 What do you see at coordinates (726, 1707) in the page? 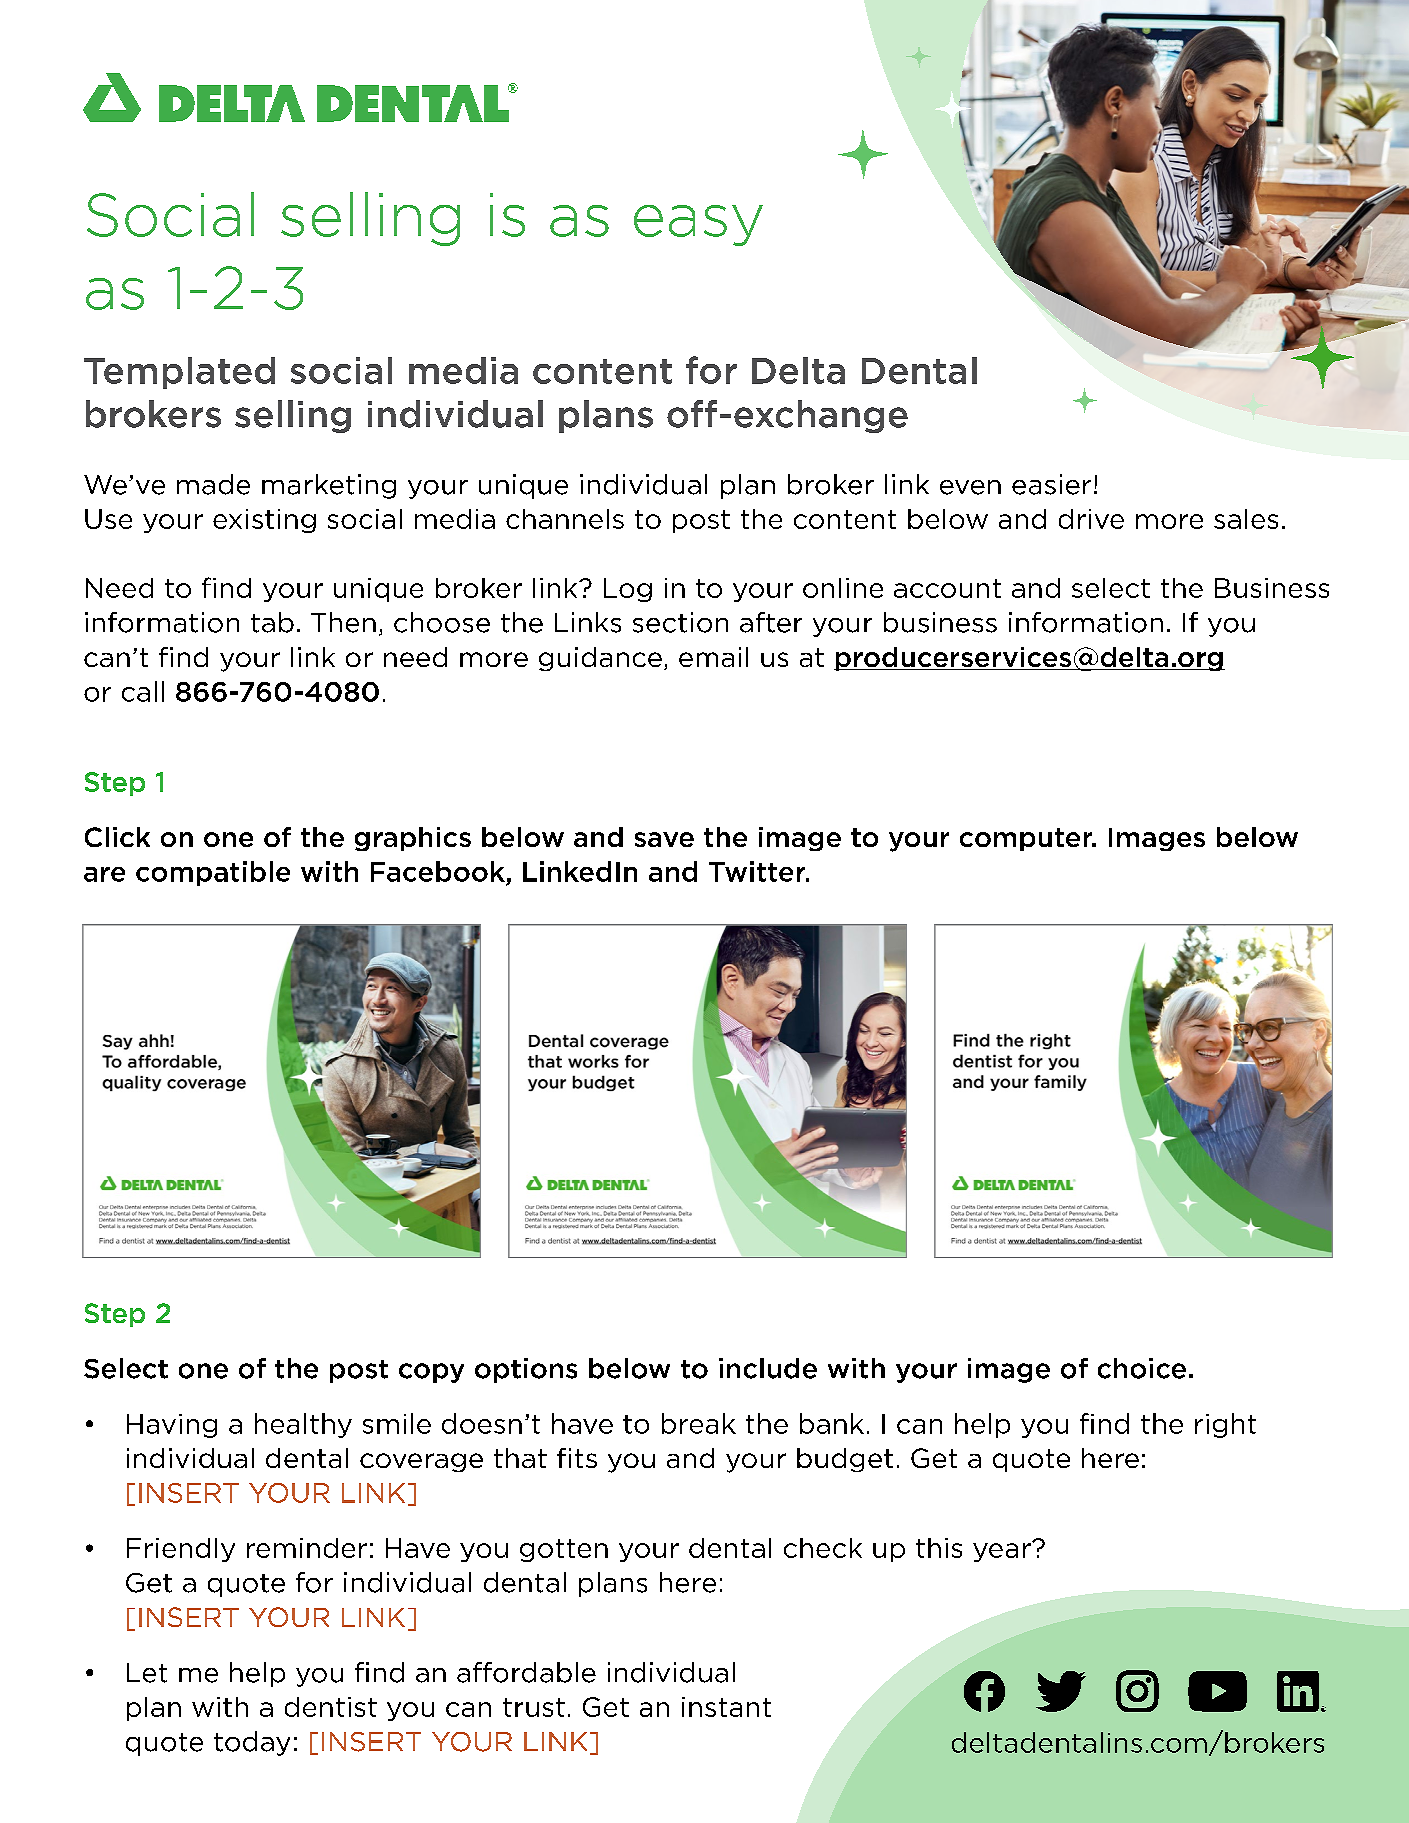
I see `instant` at bounding box center [726, 1707].
